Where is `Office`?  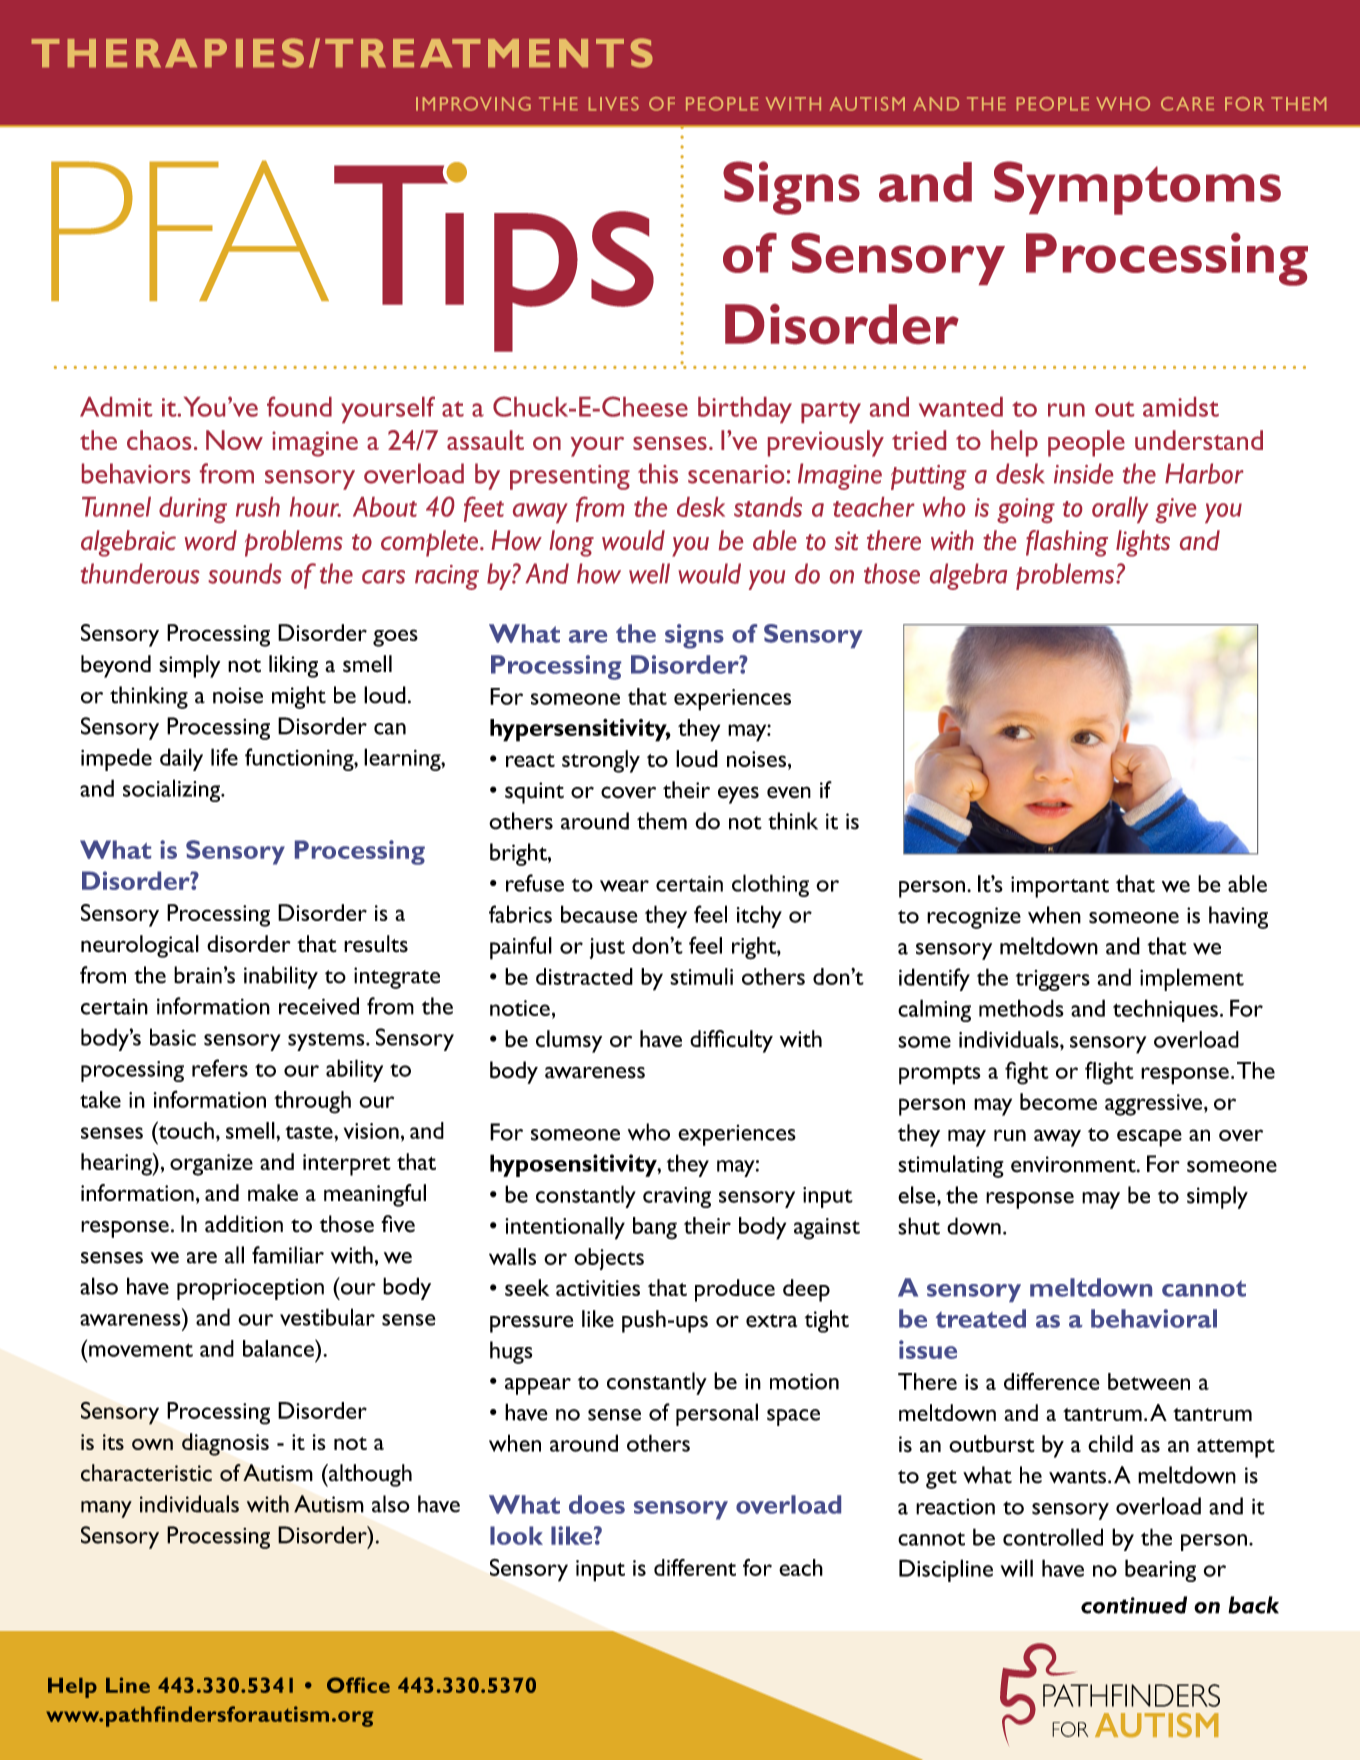 Office is located at coordinates (358, 1685).
